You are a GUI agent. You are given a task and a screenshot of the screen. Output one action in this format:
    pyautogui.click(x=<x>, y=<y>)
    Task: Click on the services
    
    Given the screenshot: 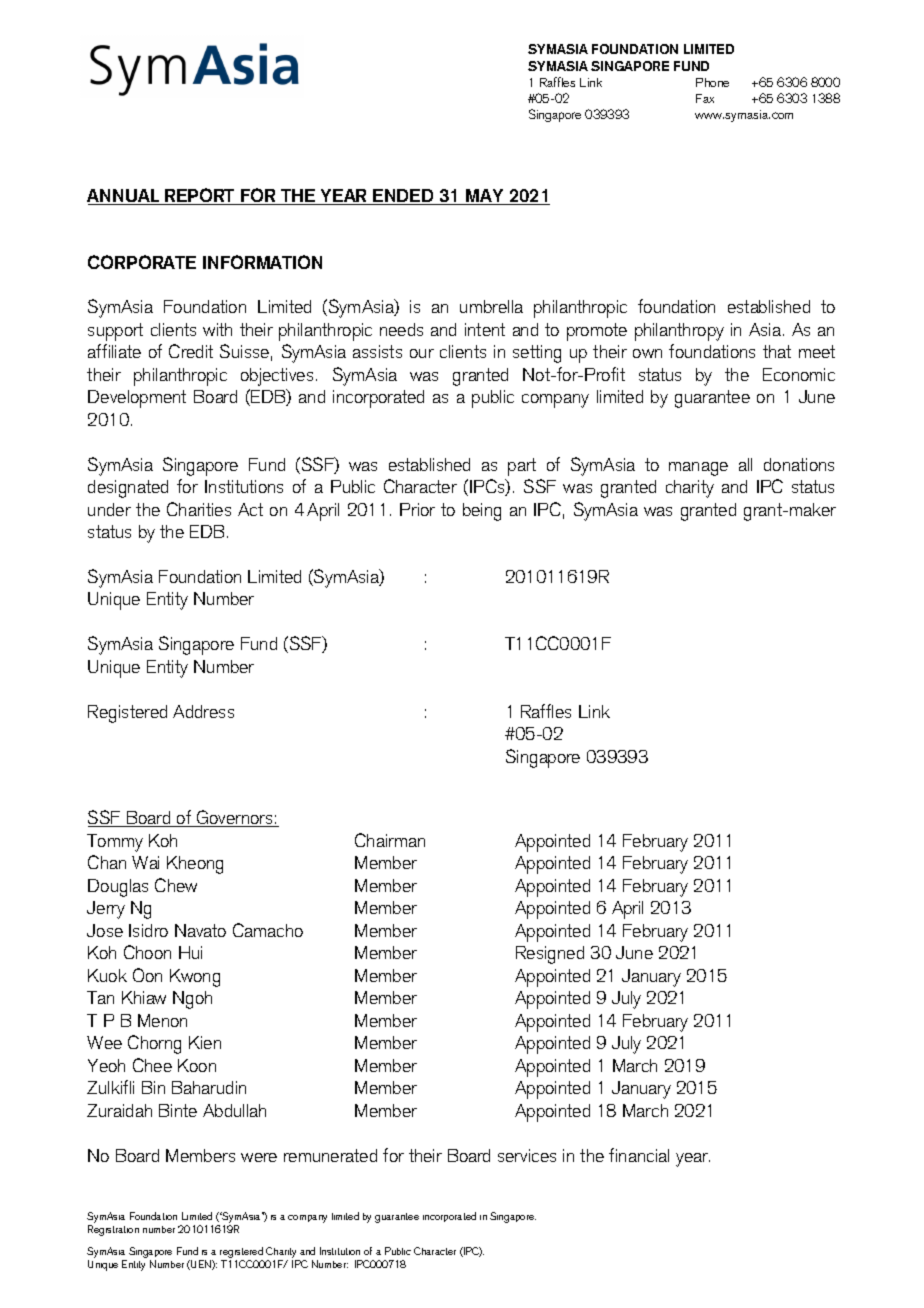 What is the action you would take?
    pyautogui.click(x=527, y=1155)
